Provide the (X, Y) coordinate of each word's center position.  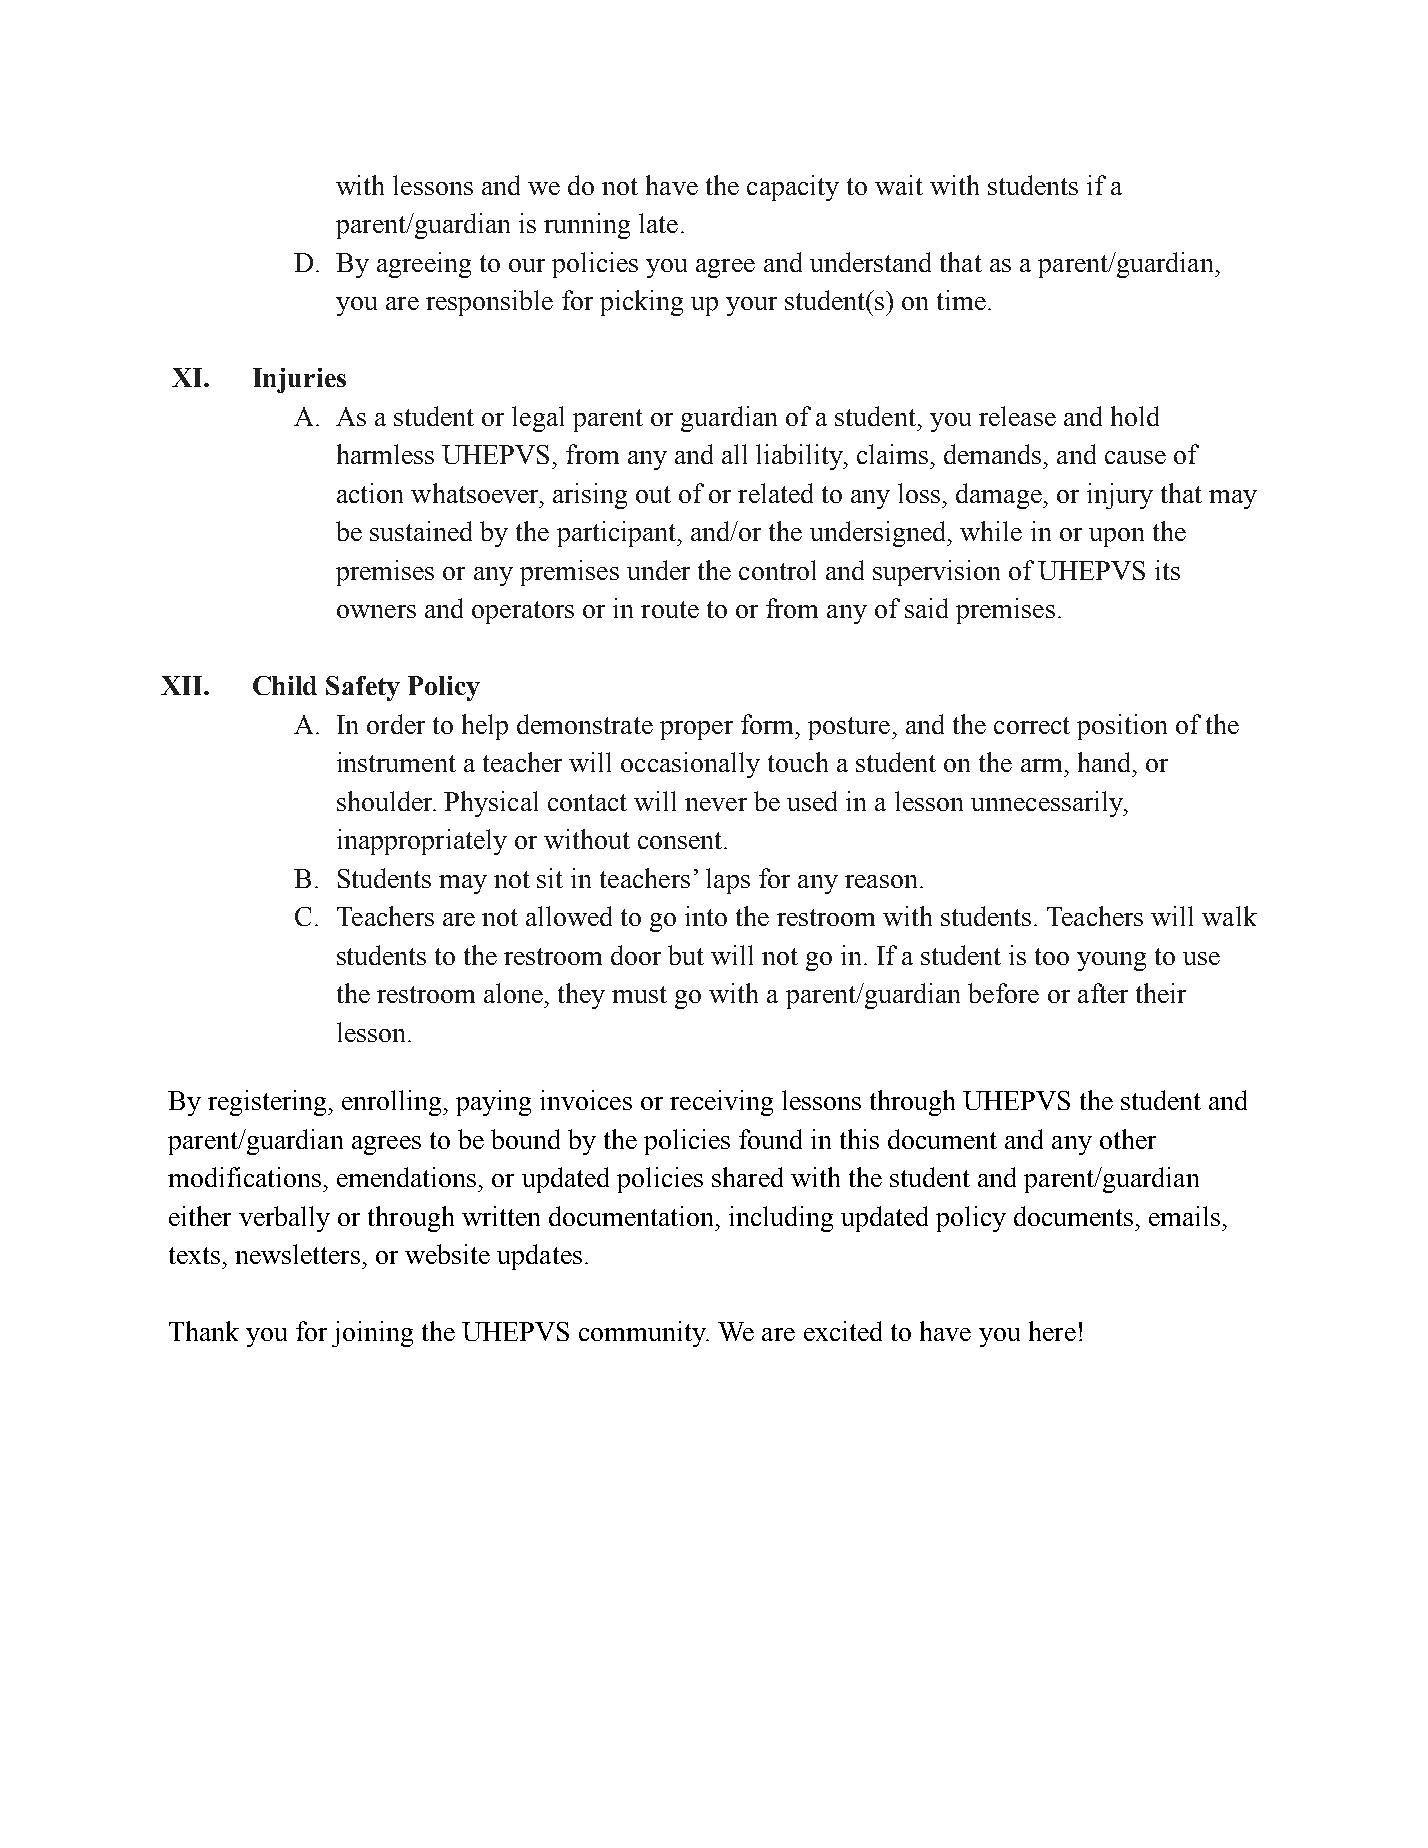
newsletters (297, 1254)
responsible (489, 303)
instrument (396, 762)
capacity (793, 188)
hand (1106, 762)
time (961, 300)
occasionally (690, 765)
